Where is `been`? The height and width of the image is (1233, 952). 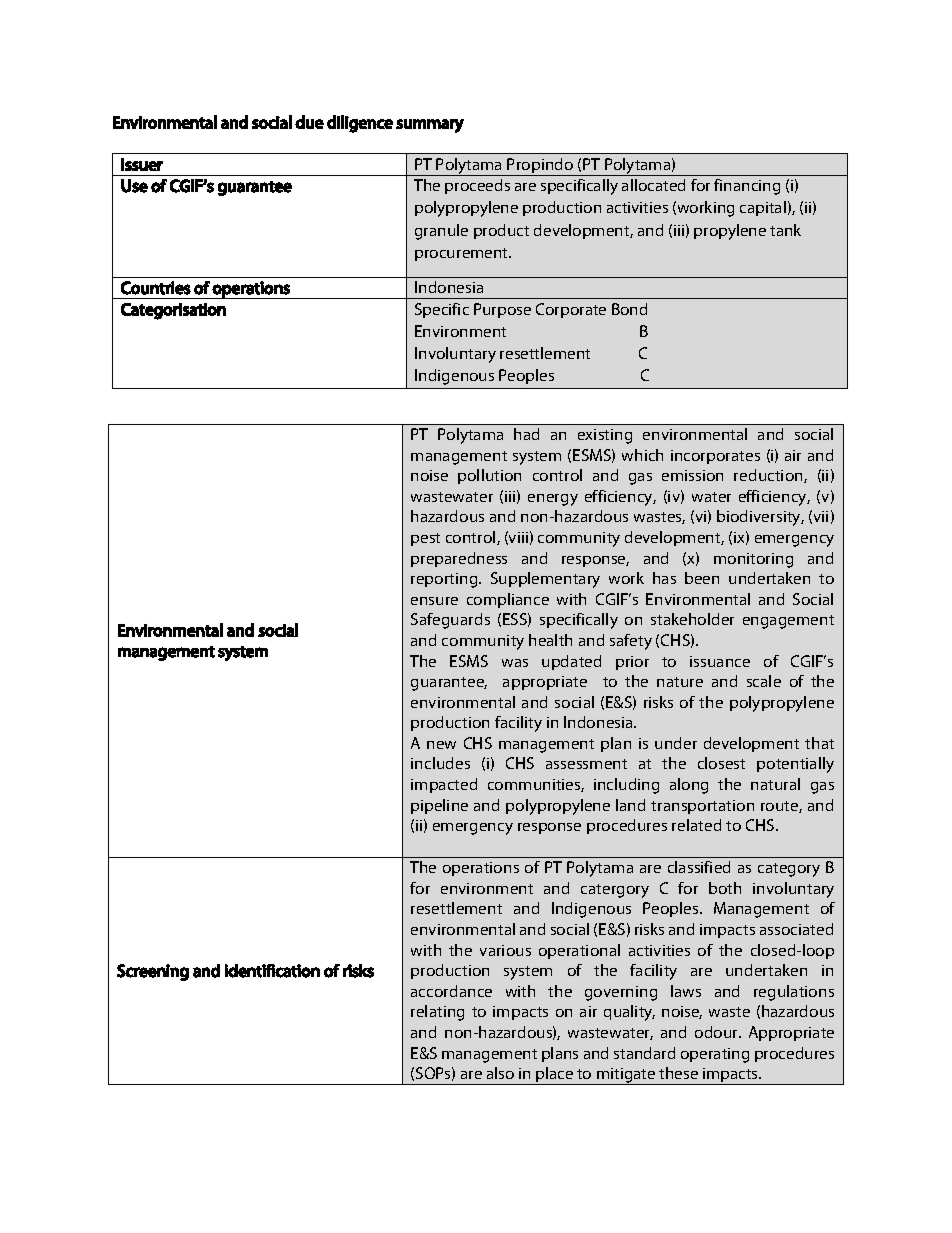
been is located at coordinates (702, 578).
